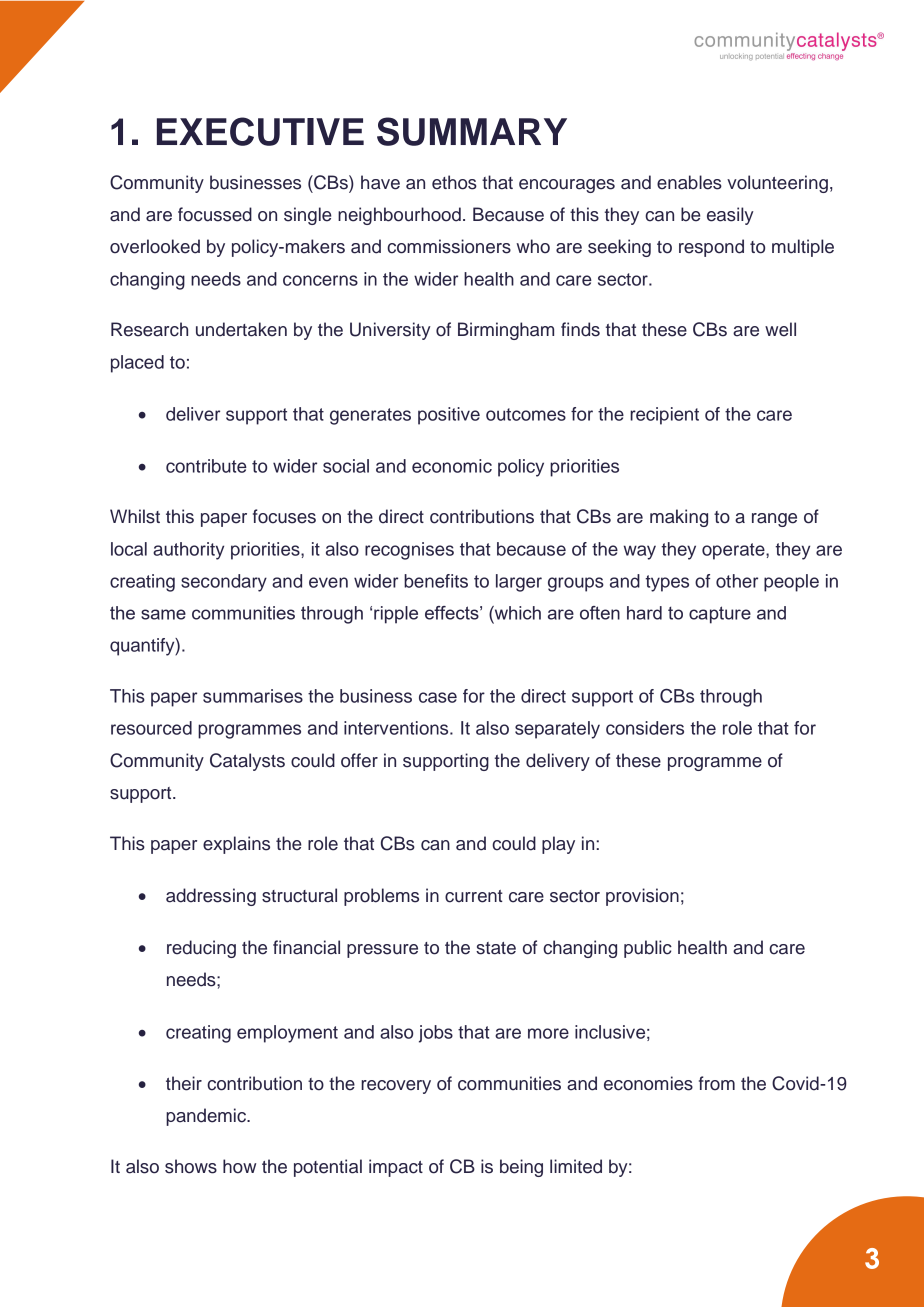 The height and width of the document is (1307, 924). What do you see at coordinates (474, 896) in the document?
I see `current` at bounding box center [474, 896].
